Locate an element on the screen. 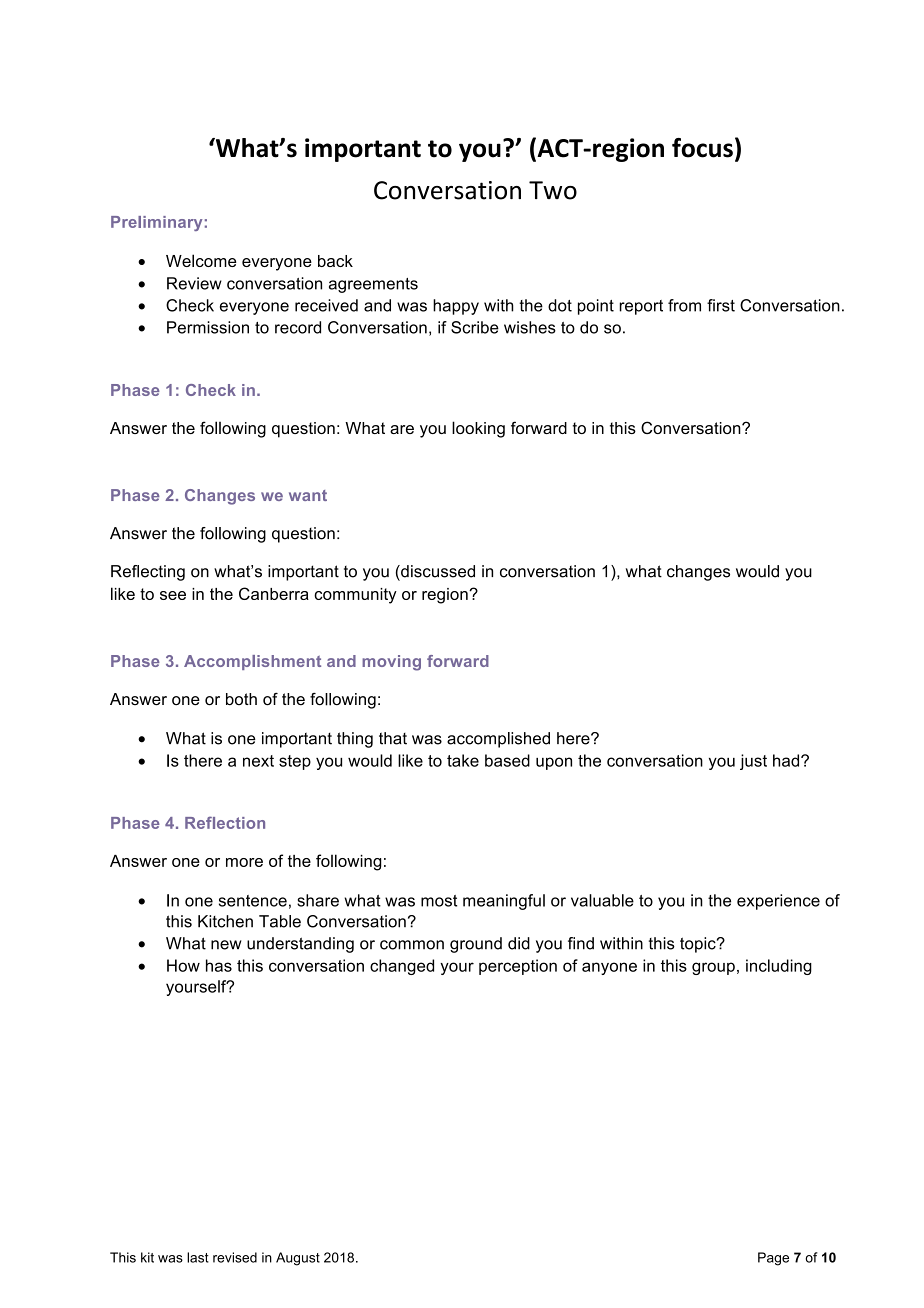  Reflection is located at coordinates (225, 822).
